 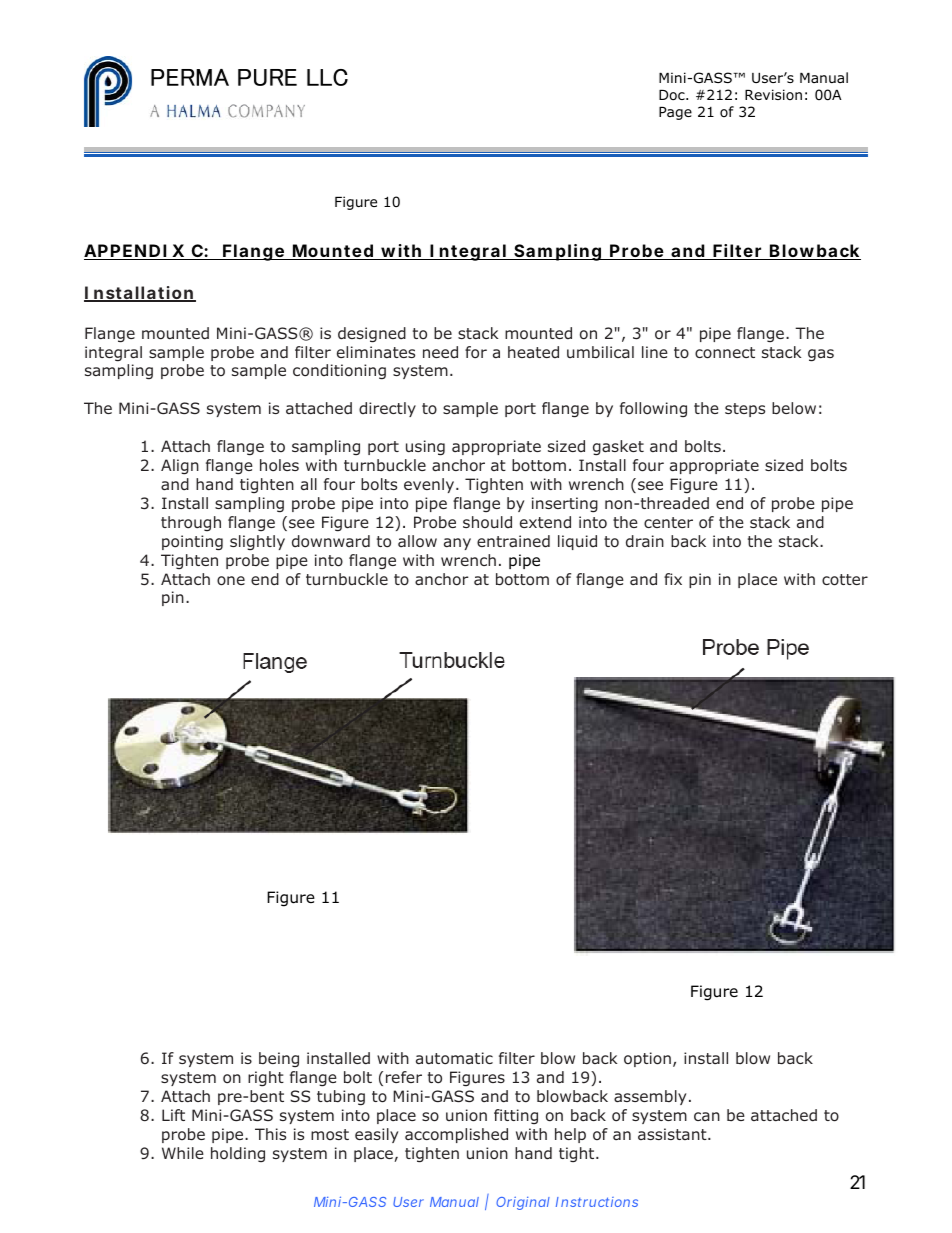 What do you see at coordinates (845, 580) in the page?
I see `cotter` at bounding box center [845, 580].
